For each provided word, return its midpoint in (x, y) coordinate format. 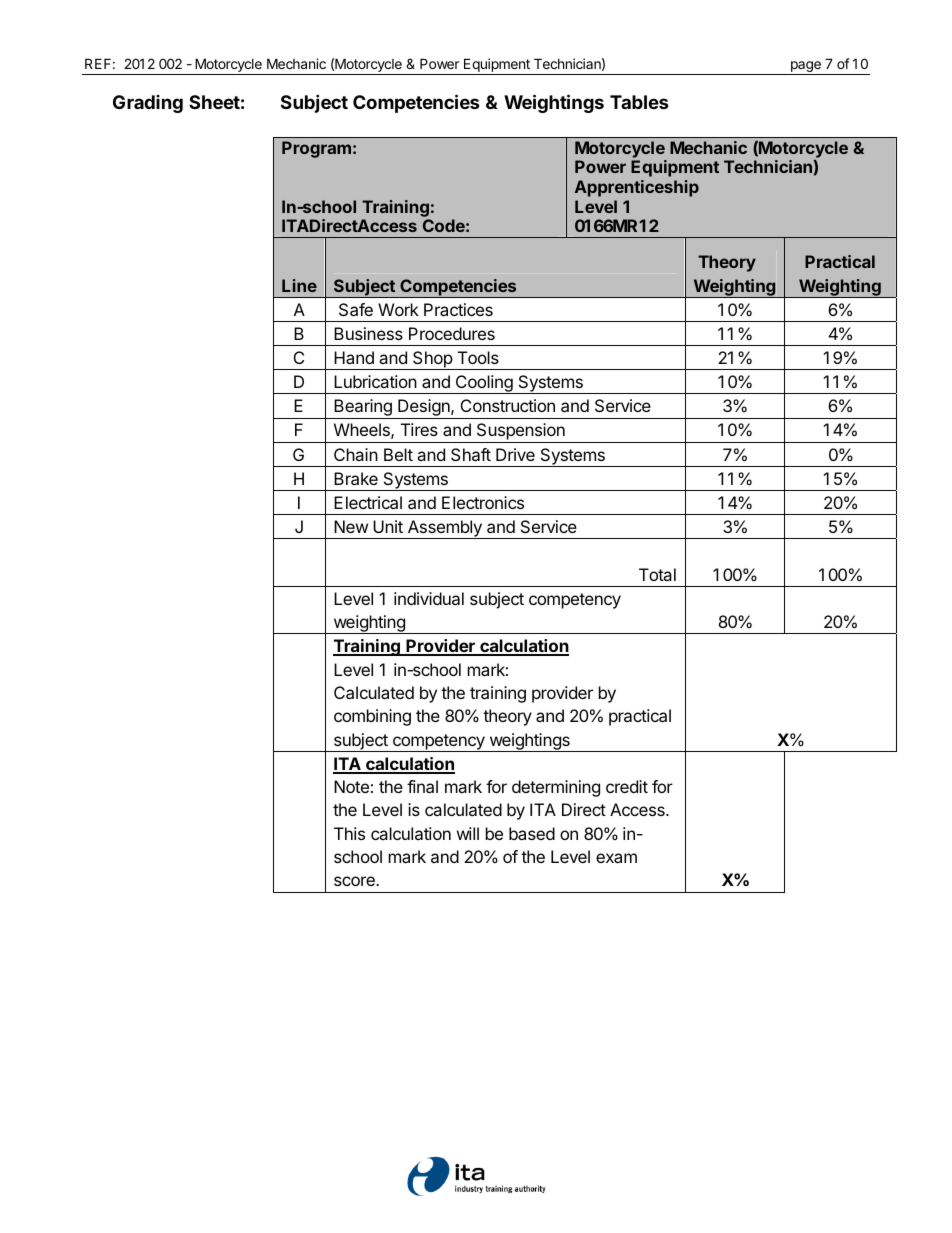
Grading (148, 104)
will (468, 833)
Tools (478, 357)
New (351, 526)
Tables (639, 102)
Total (657, 574)
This (349, 833)
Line (299, 285)
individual (429, 598)
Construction (508, 405)
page (805, 68)
